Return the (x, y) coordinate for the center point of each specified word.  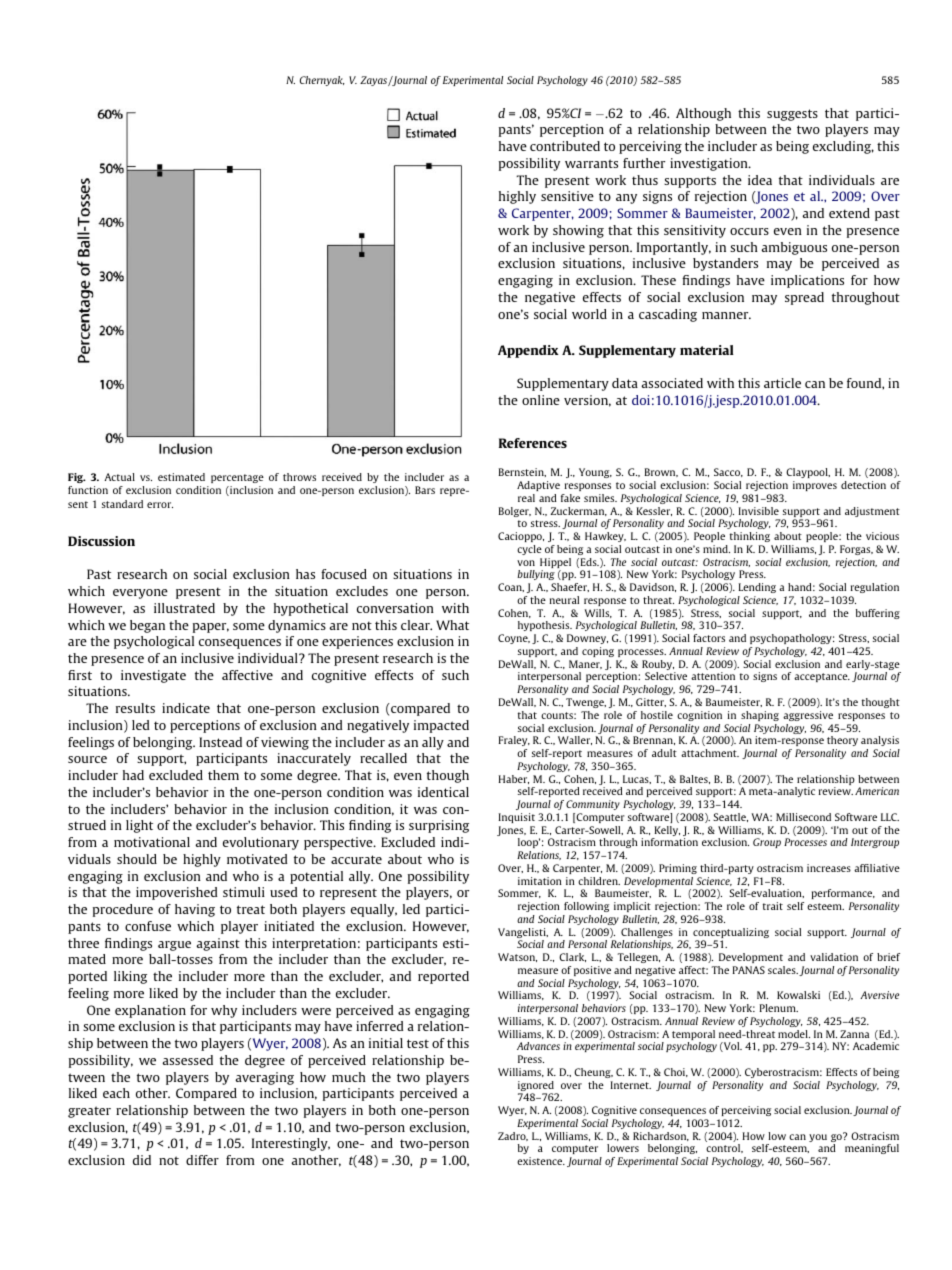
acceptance (822, 677)
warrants (591, 163)
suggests (792, 115)
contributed (565, 146)
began (147, 626)
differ (202, 1160)
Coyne (514, 639)
